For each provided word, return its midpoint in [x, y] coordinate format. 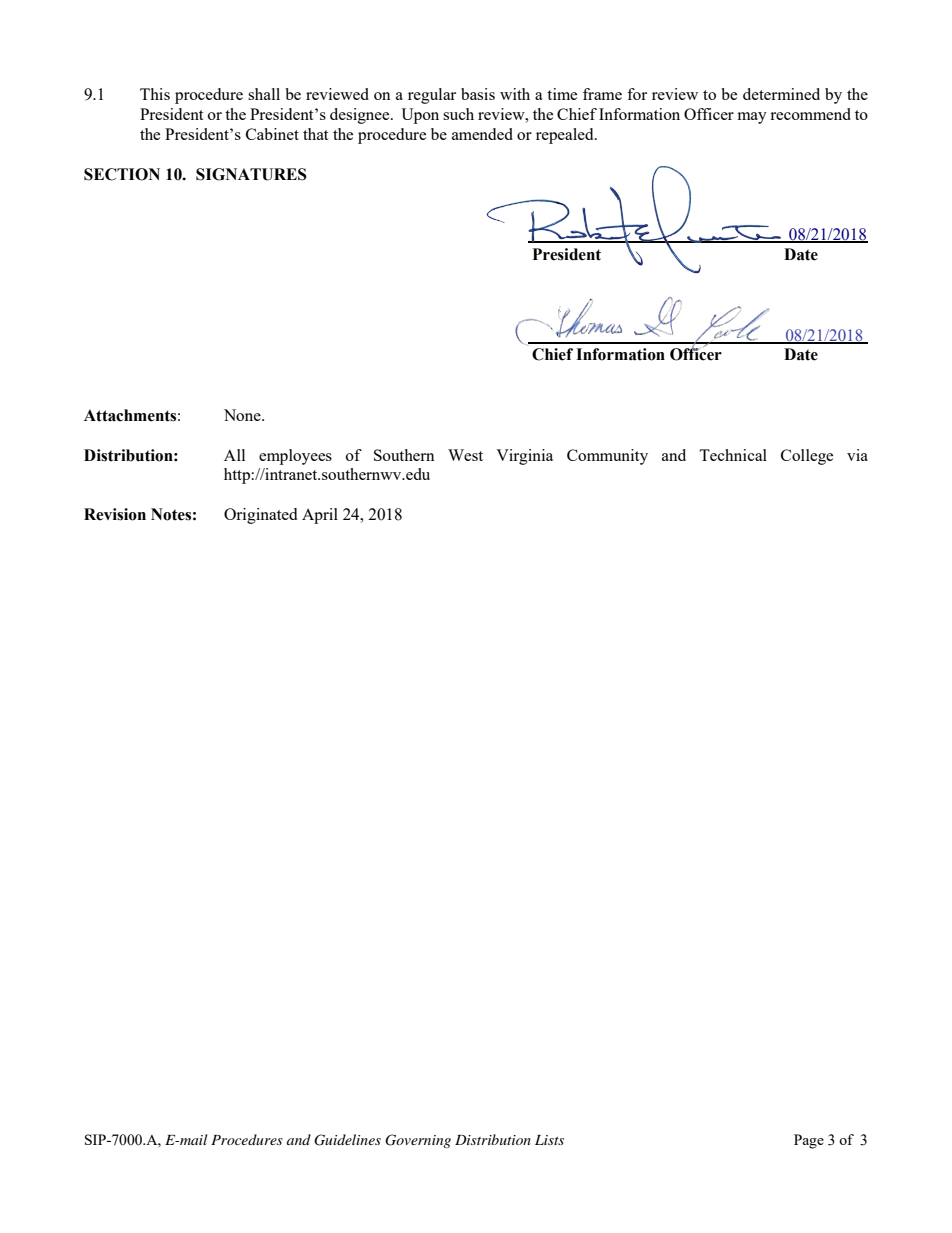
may [752, 118]
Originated [260, 516]
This [155, 94]
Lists [549, 1140]
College [807, 457]
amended [482, 134]
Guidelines [347, 1140]
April [320, 516]
